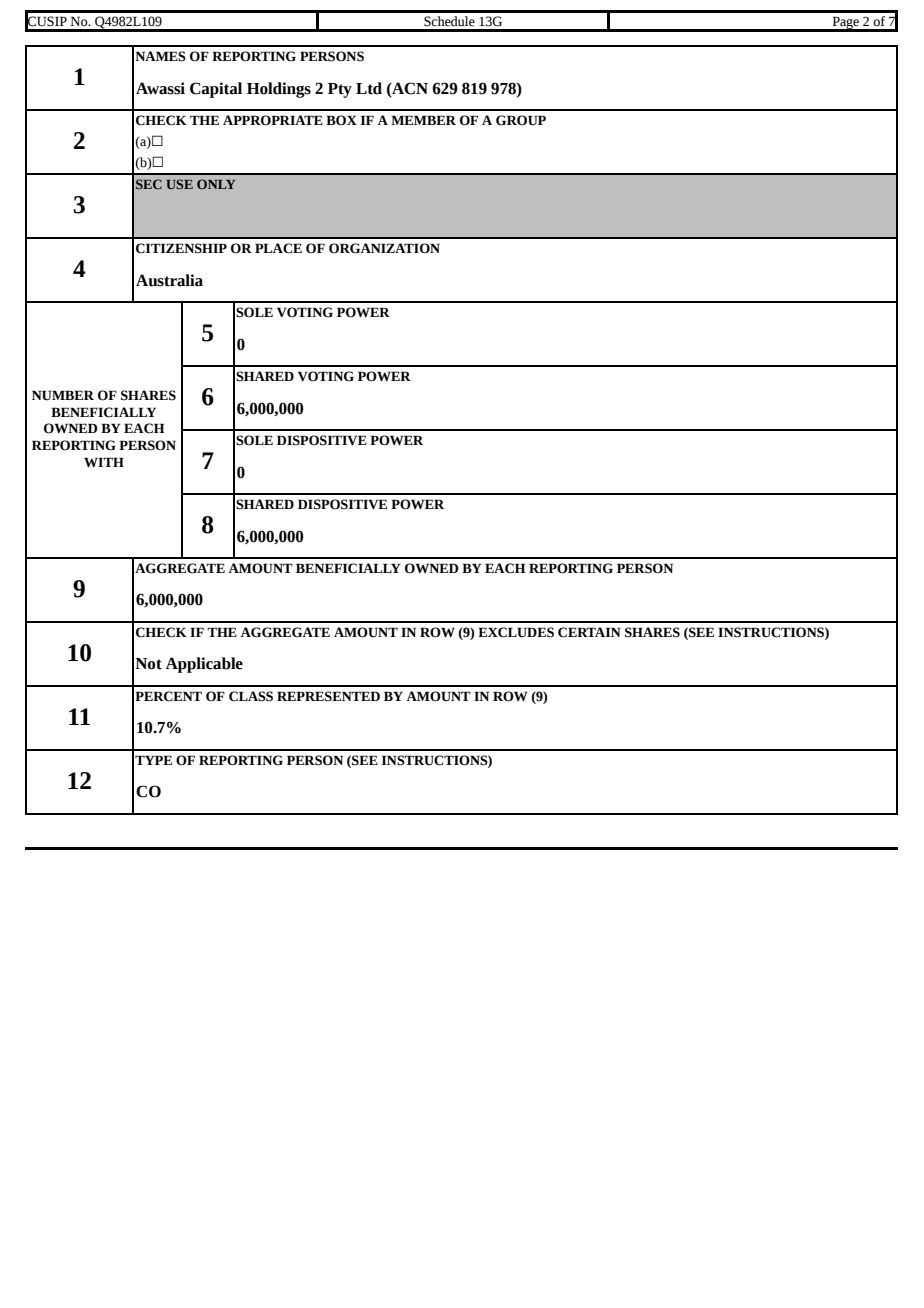 The width and height of the screenshot is (924, 1308). I want to click on GROUP, so click(521, 120).
